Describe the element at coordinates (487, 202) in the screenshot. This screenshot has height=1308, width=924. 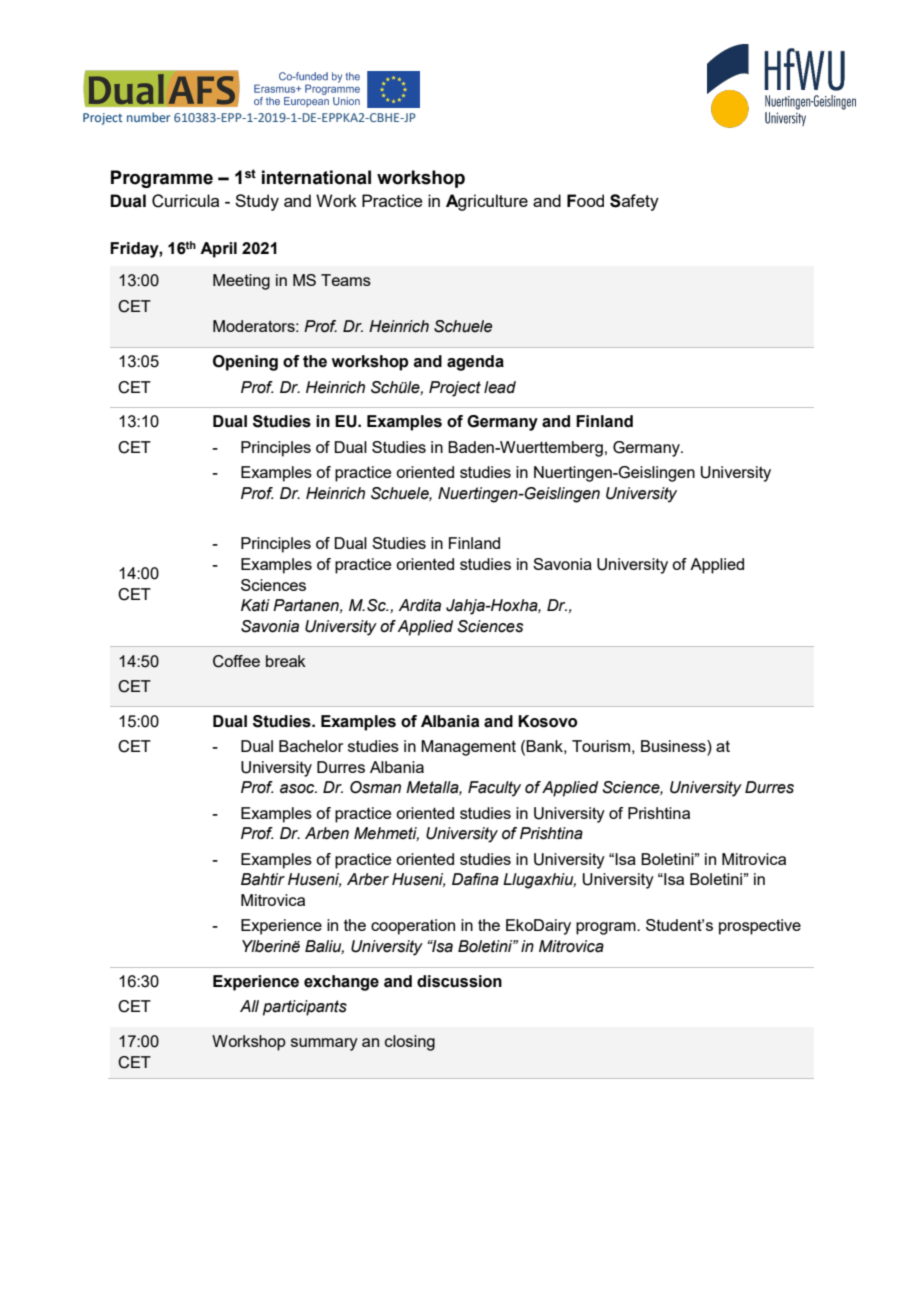
I see `Agriculture` at that location.
